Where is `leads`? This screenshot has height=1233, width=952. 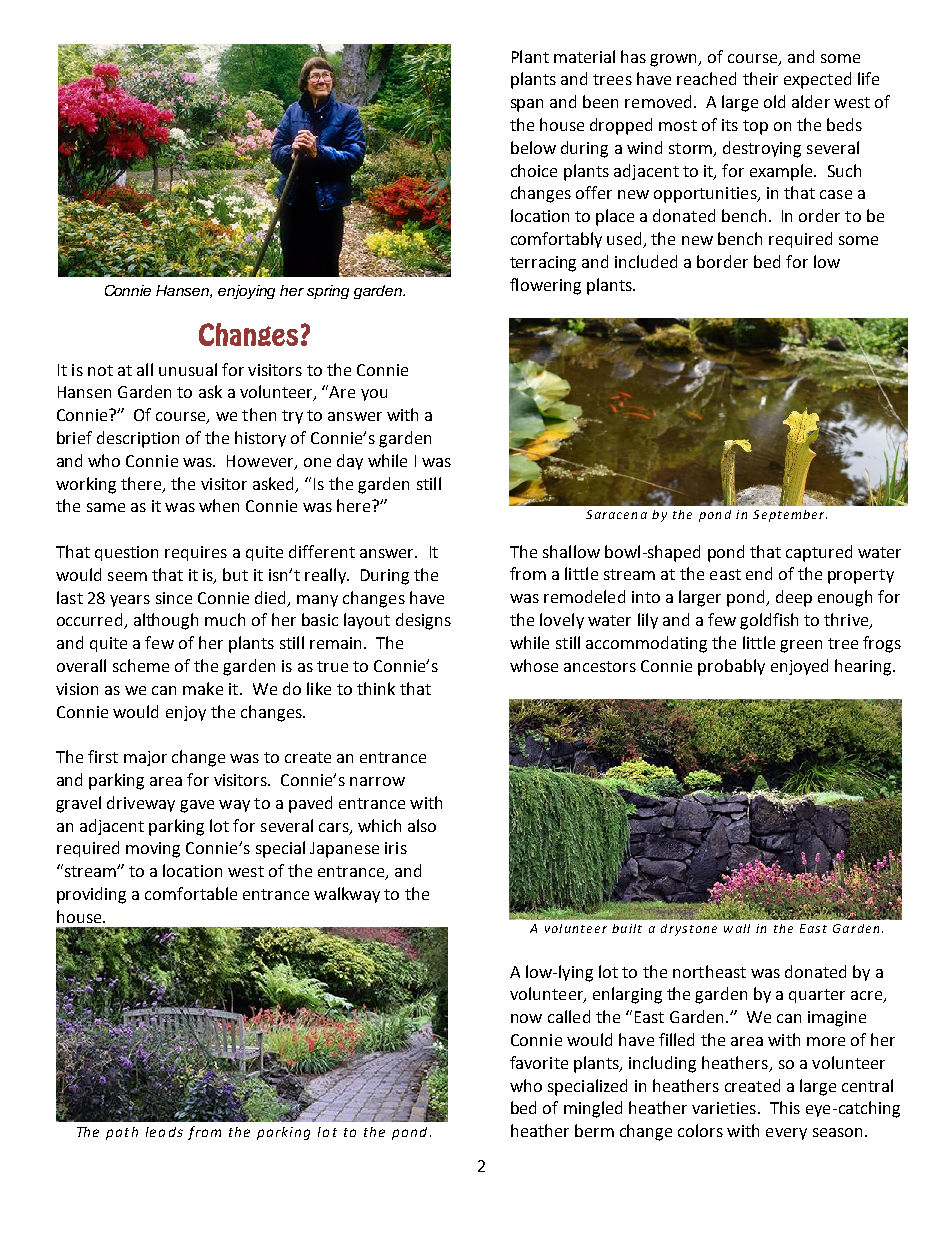
leads is located at coordinates (164, 1132).
